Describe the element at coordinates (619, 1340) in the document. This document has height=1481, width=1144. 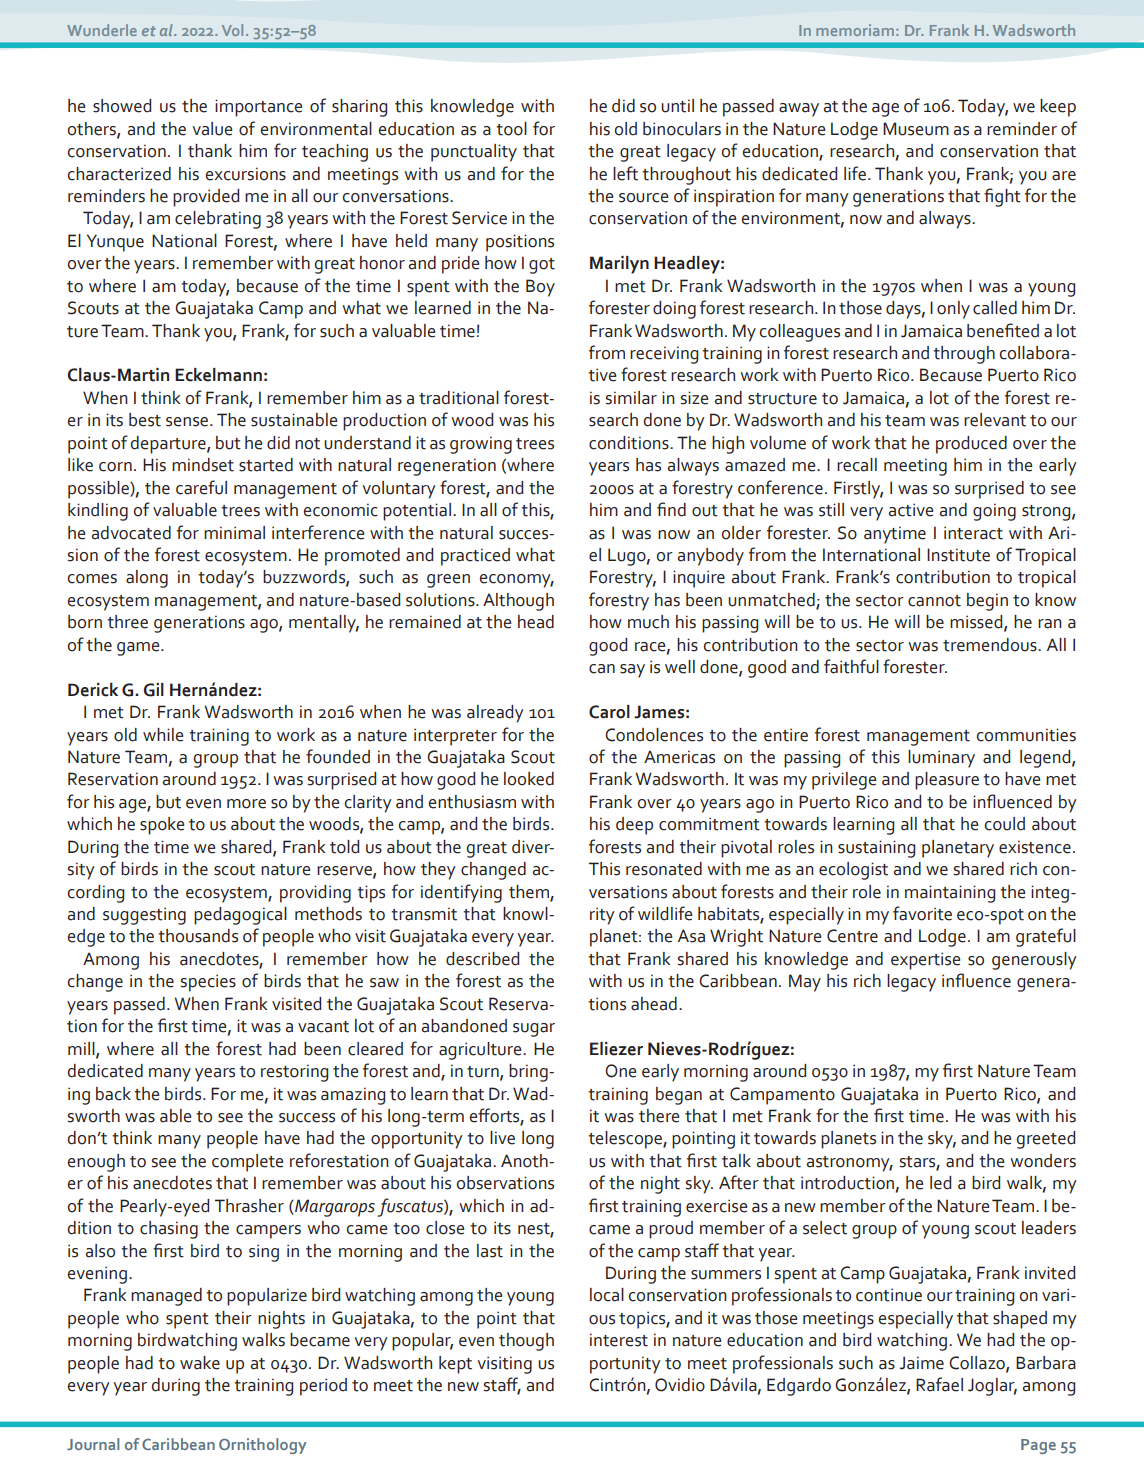
I see `interest` at that location.
